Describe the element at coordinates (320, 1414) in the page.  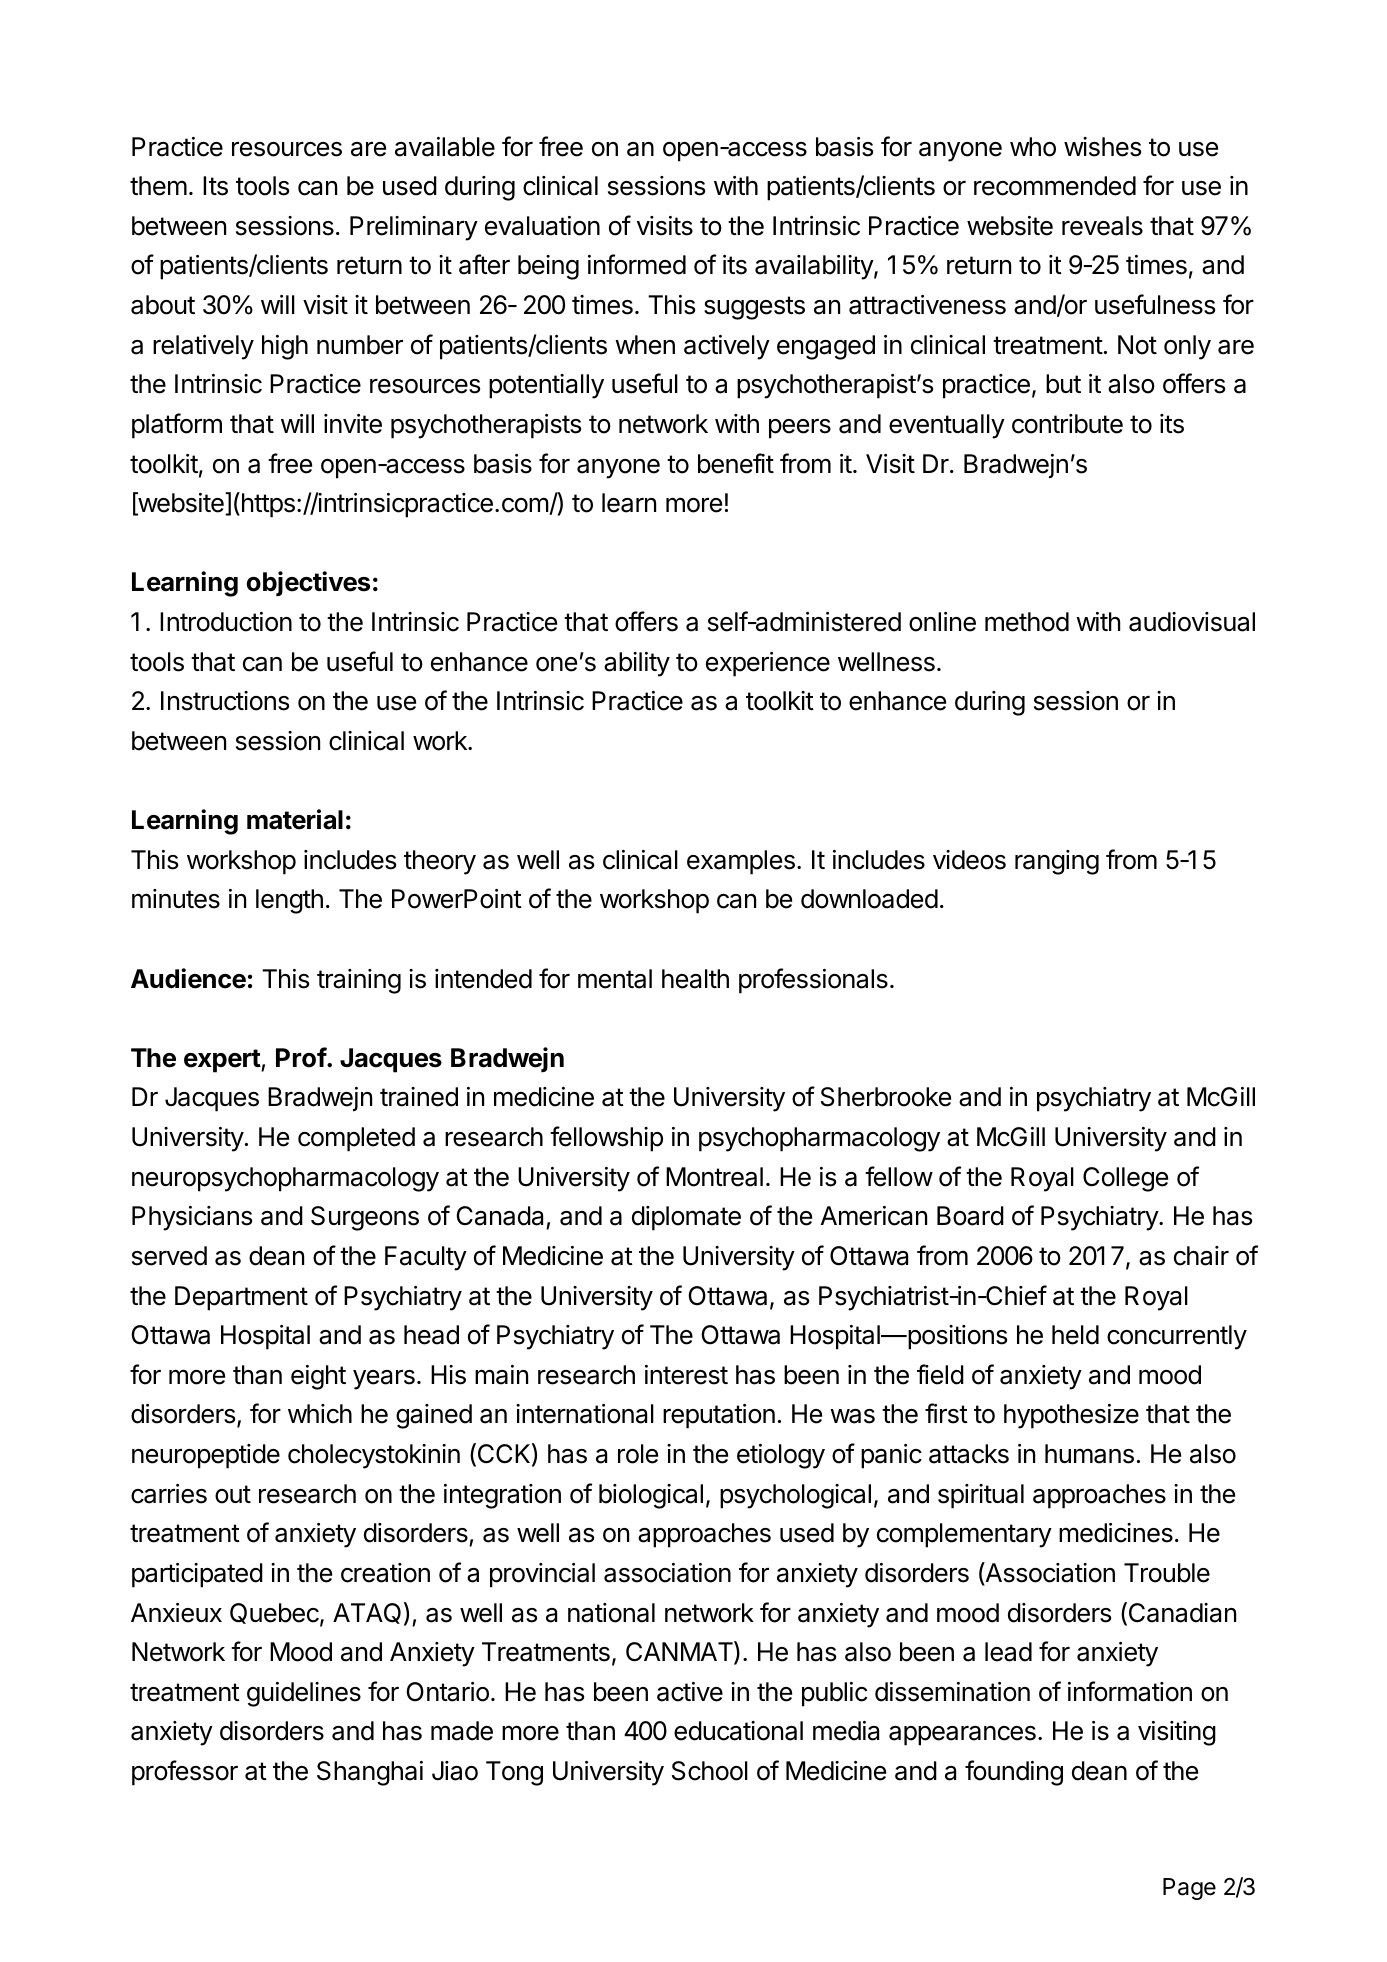
I see `which` at that location.
